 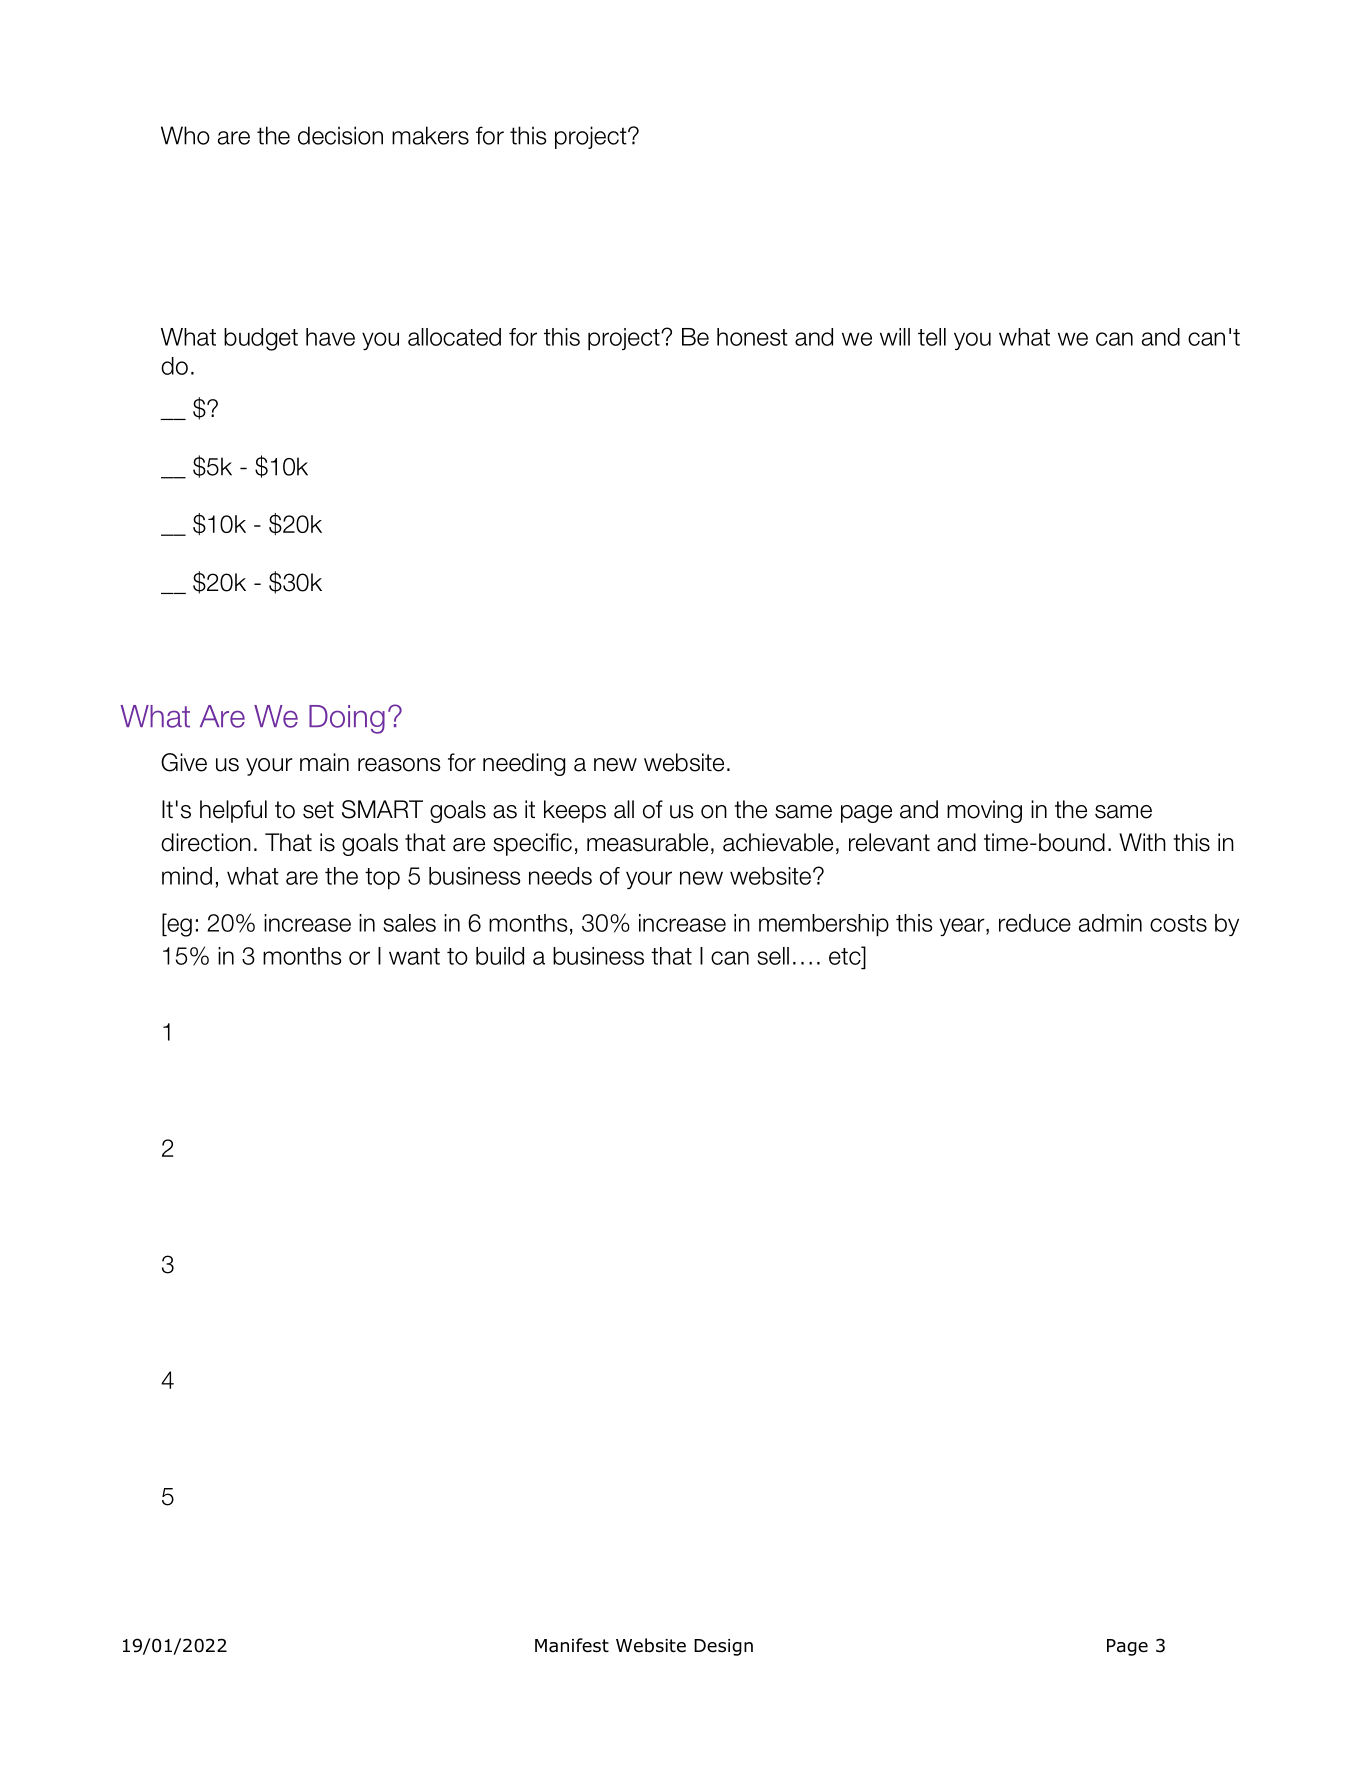 I want to click on Design, so click(x=723, y=1647).
